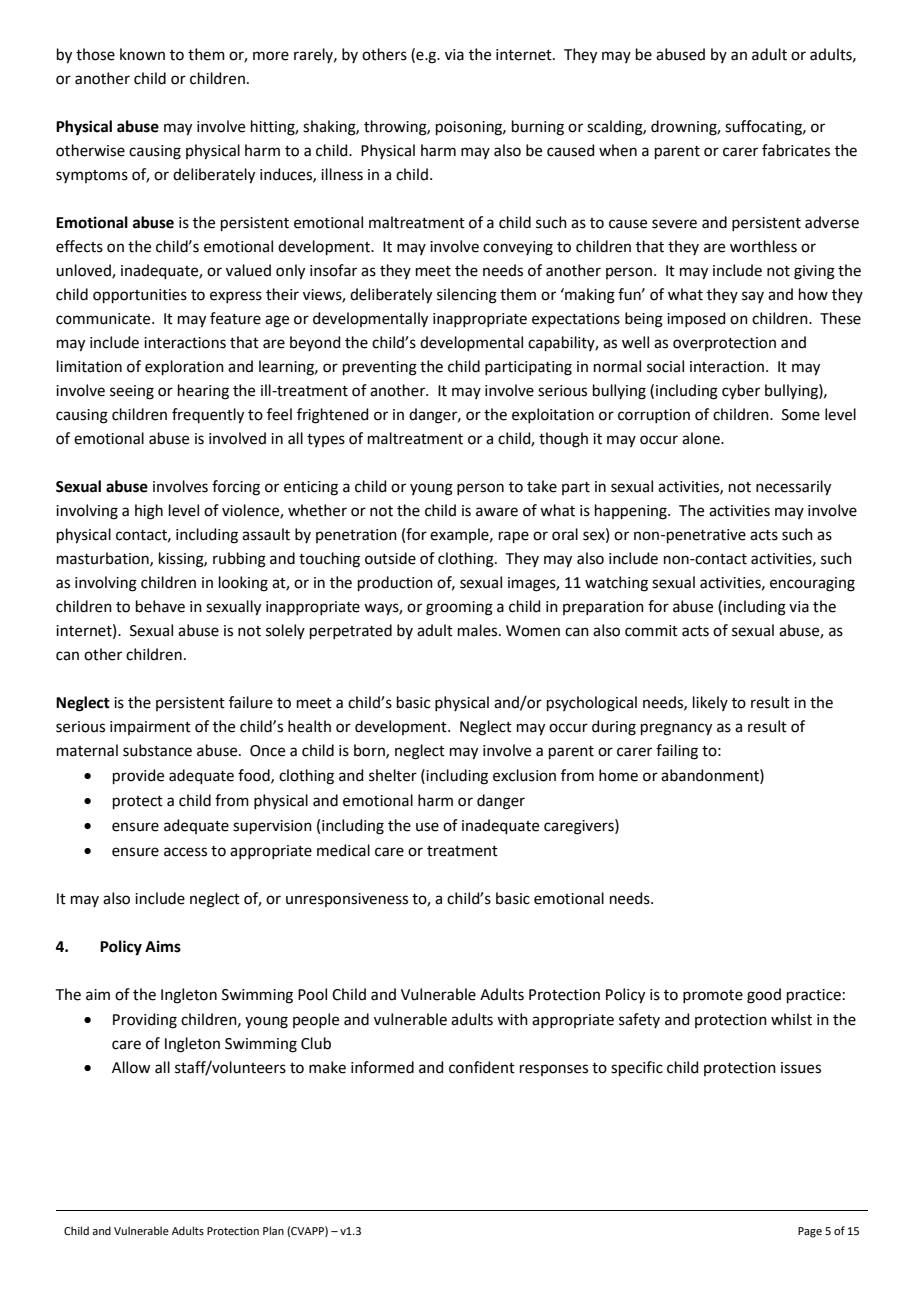  What do you see at coordinates (273, 1230) in the screenshot?
I see `Plan` at bounding box center [273, 1230].
